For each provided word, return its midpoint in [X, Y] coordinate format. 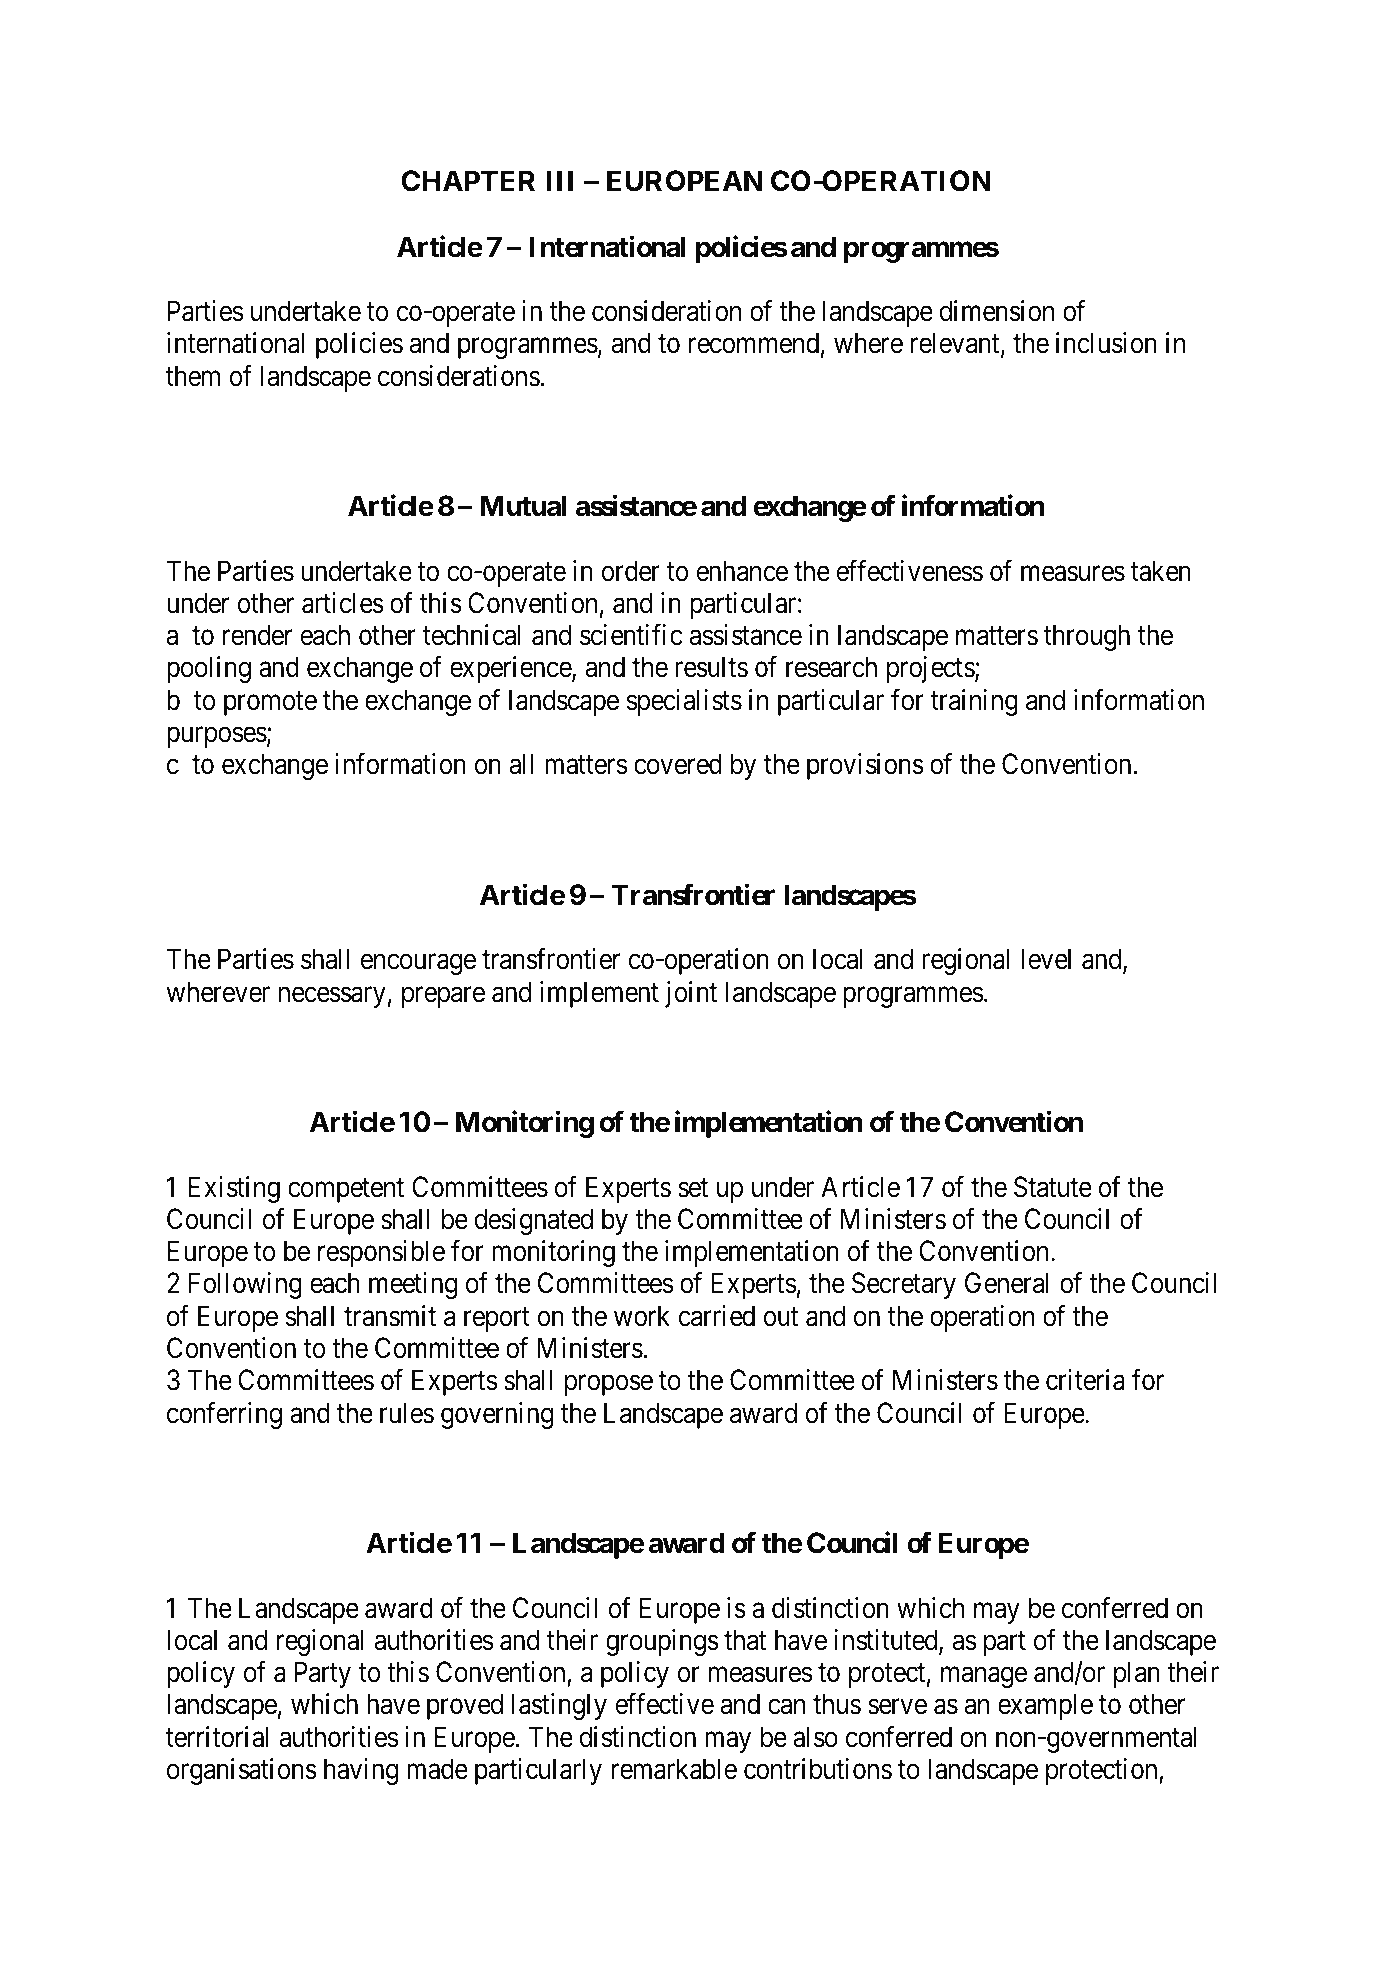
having [361, 1771]
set [693, 1188]
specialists [684, 702]
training [974, 702]
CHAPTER [468, 181]
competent [346, 1190]
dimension [996, 311]
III [559, 181]
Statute [1053, 1187]
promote [270, 704]
